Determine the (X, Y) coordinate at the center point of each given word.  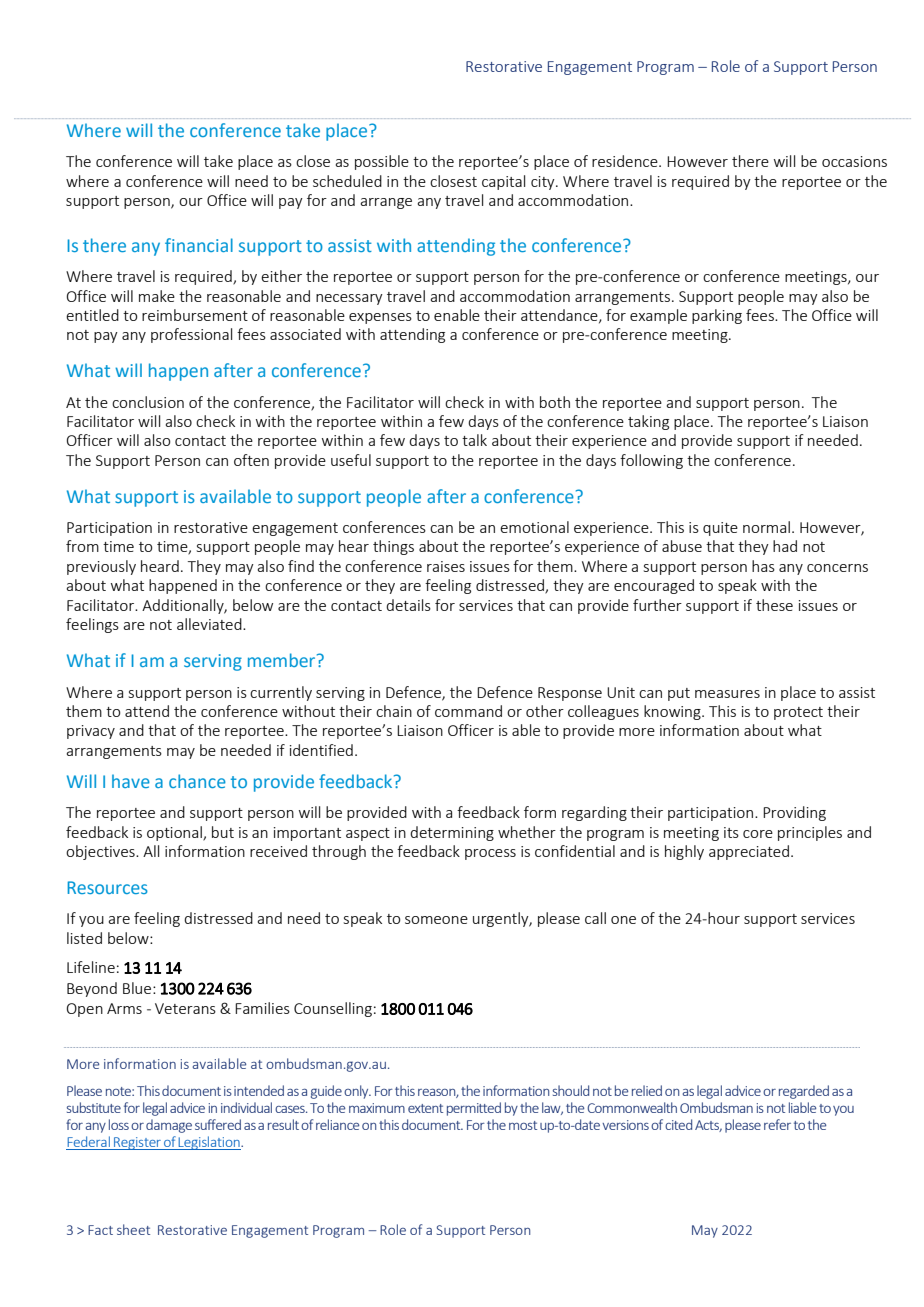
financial (199, 245)
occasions (854, 161)
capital (503, 182)
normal (766, 527)
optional (175, 833)
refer (777, 1124)
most (523, 1125)
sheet (133, 1229)
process (490, 854)
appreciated (749, 852)
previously (101, 567)
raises (446, 566)
